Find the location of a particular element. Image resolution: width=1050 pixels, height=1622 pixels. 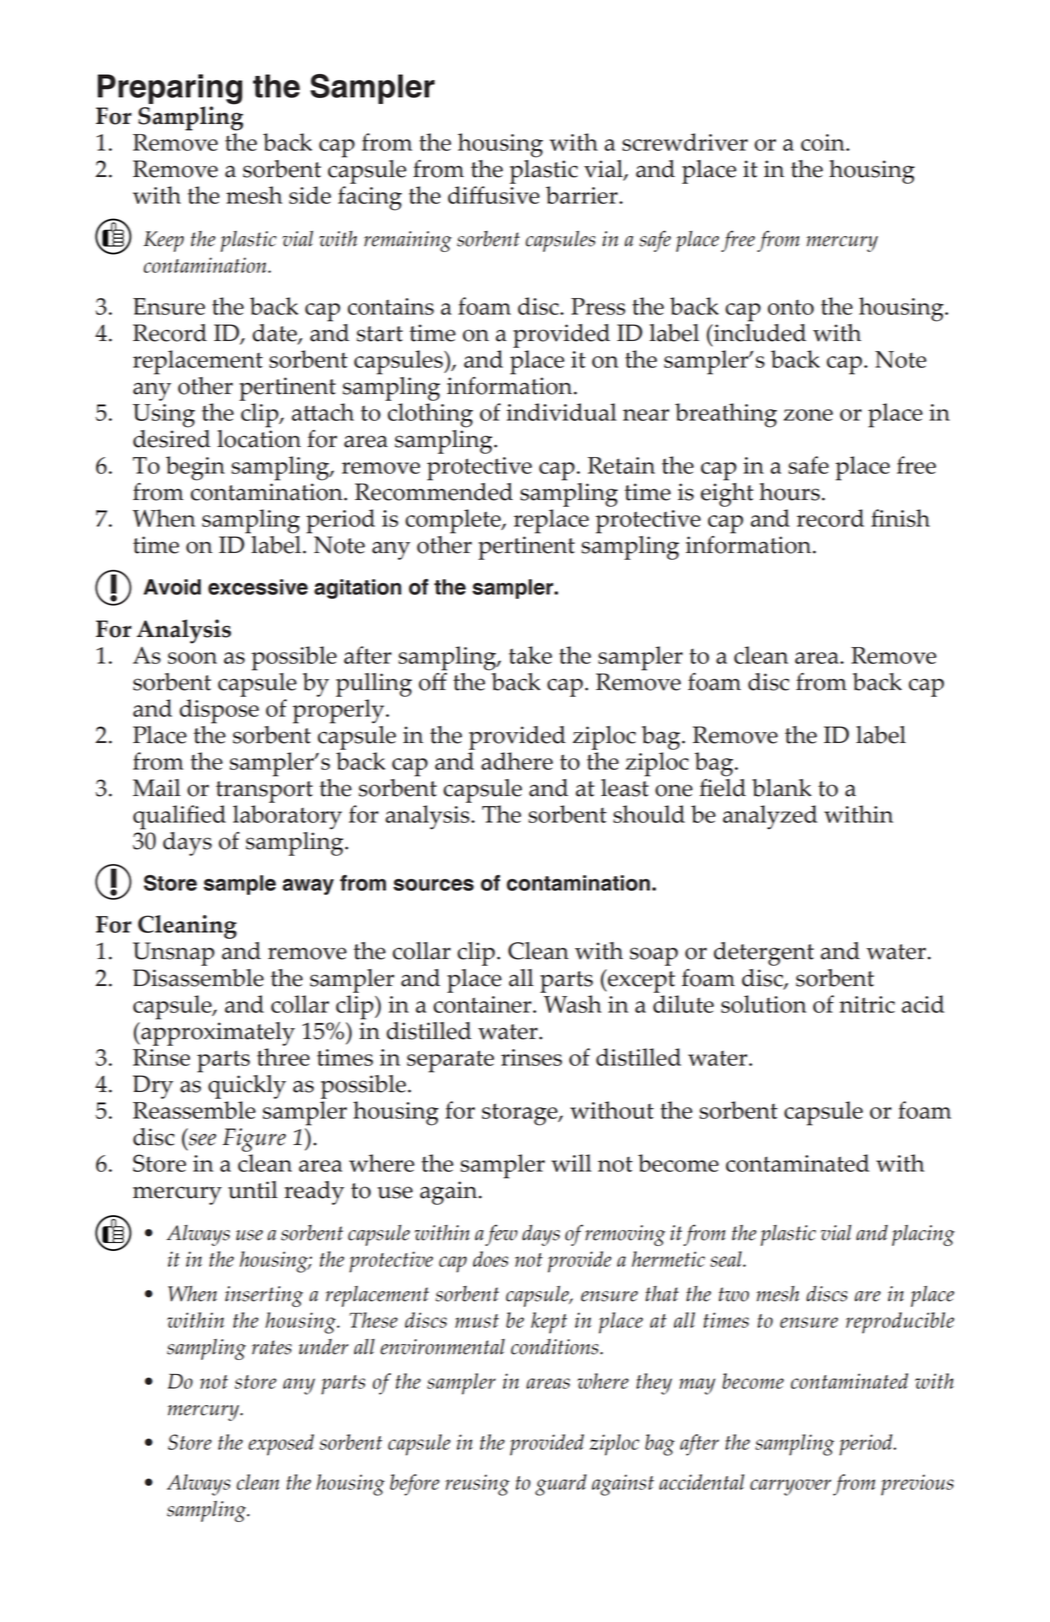

coin is located at coordinates (824, 142).
